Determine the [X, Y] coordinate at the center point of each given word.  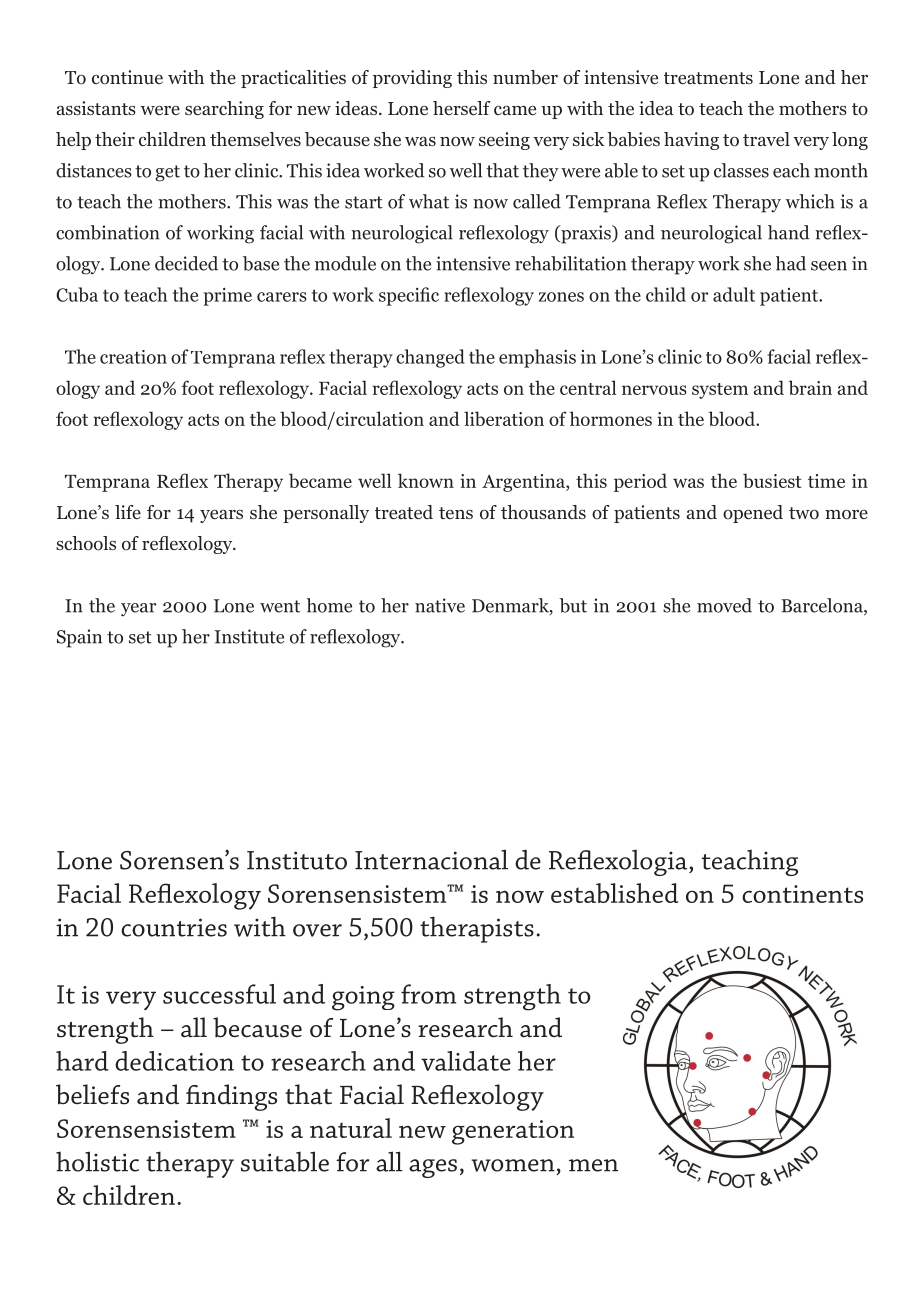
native [440, 605]
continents [802, 894]
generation [513, 1132]
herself [461, 108]
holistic [97, 1161]
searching [224, 110]
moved [724, 605]
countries [174, 927]
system [720, 391]
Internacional [431, 859]
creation [133, 357]
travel [766, 139]
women [513, 1165]
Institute [249, 636]
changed [430, 358]
